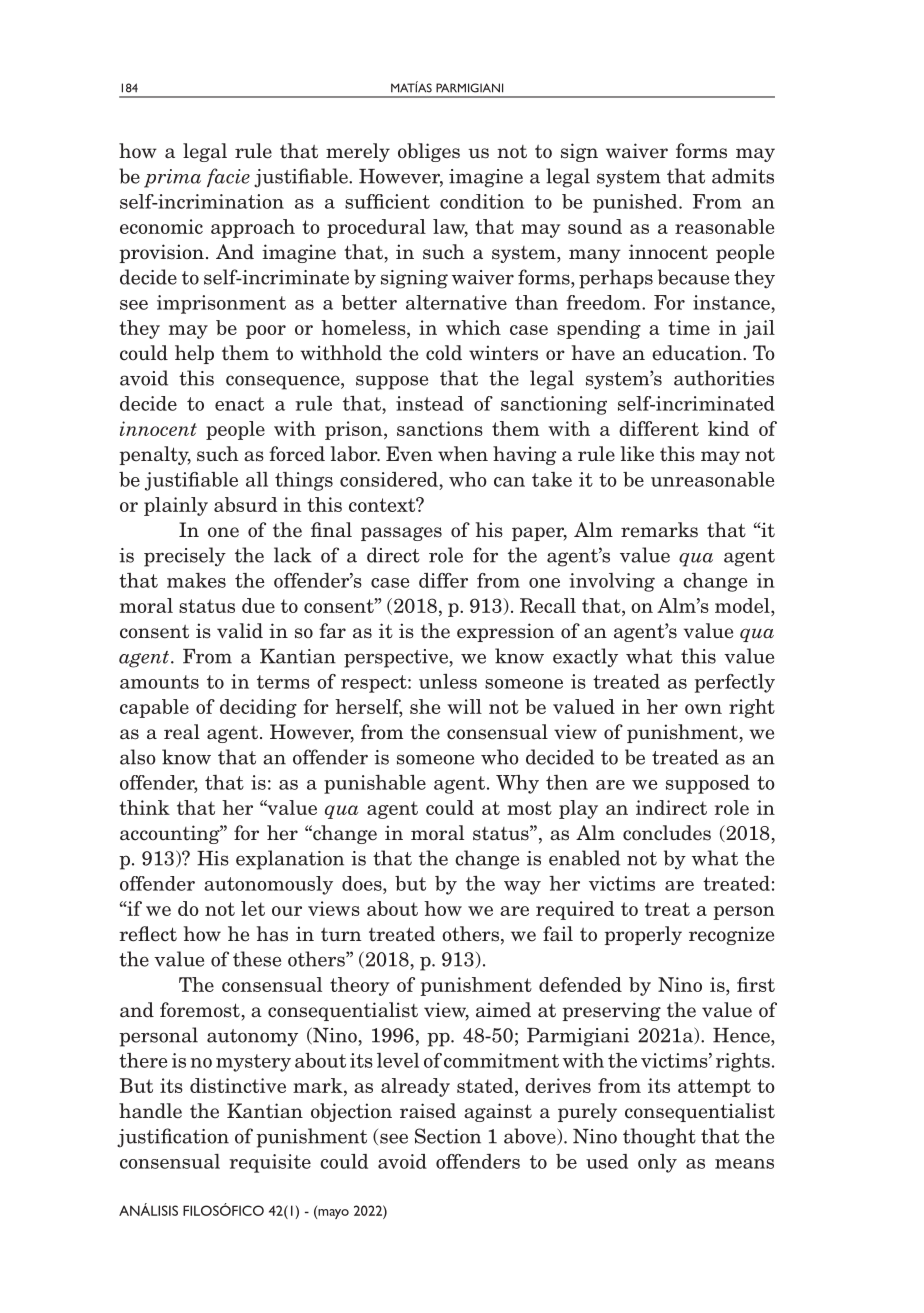  Describe the element at coordinates (173, 1138) in the image. I see `justification` at that location.
